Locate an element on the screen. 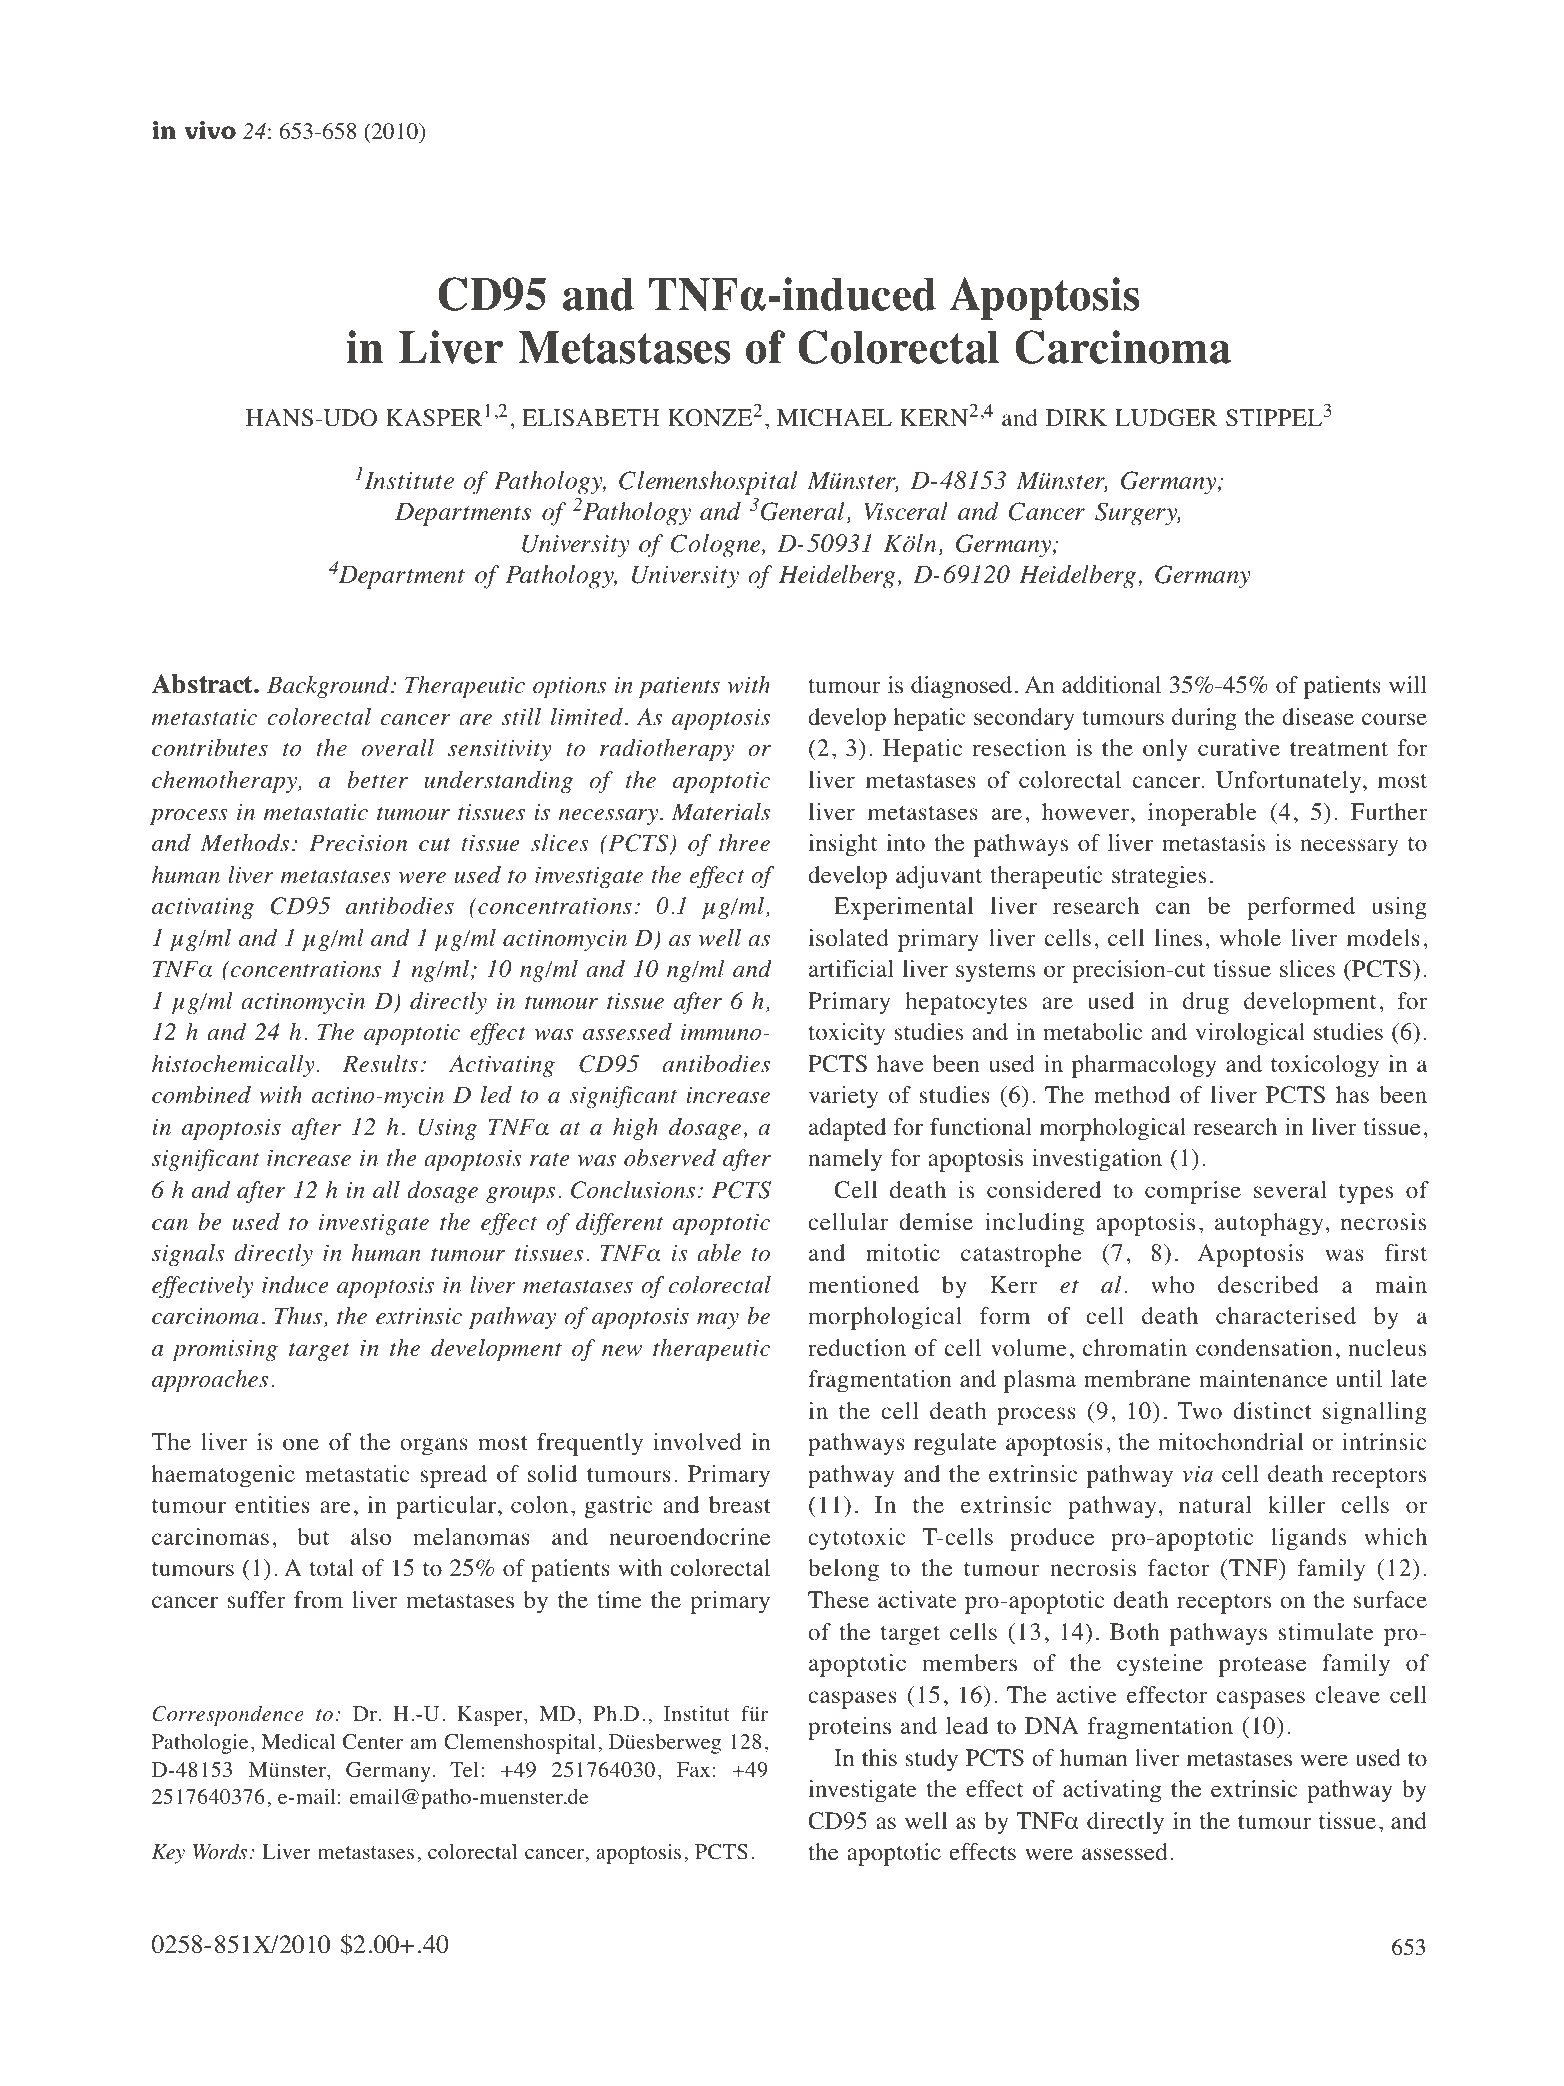 The height and width of the screenshot is (2086, 1564). Medical is located at coordinates (298, 1741).
